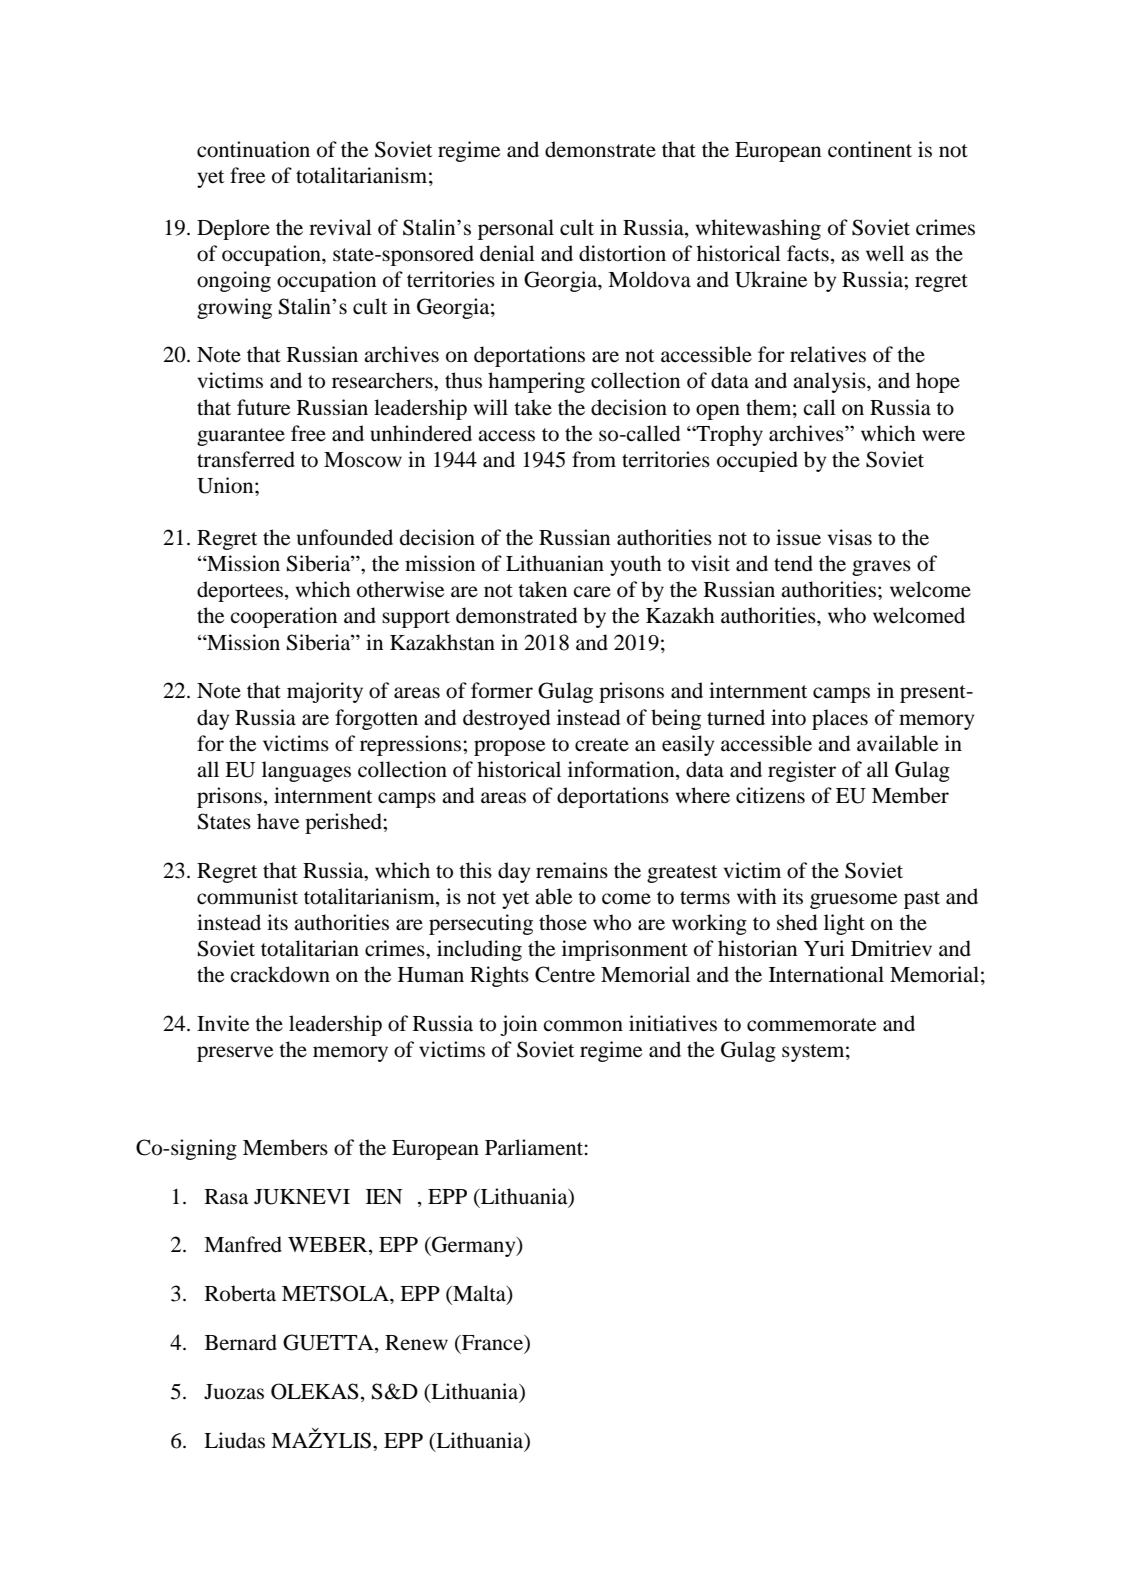 This screenshot has width=1127, height=1593. What do you see at coordinates (870, 149) in the screenshot?
I see `continent` at bounding box center [870, 149].
